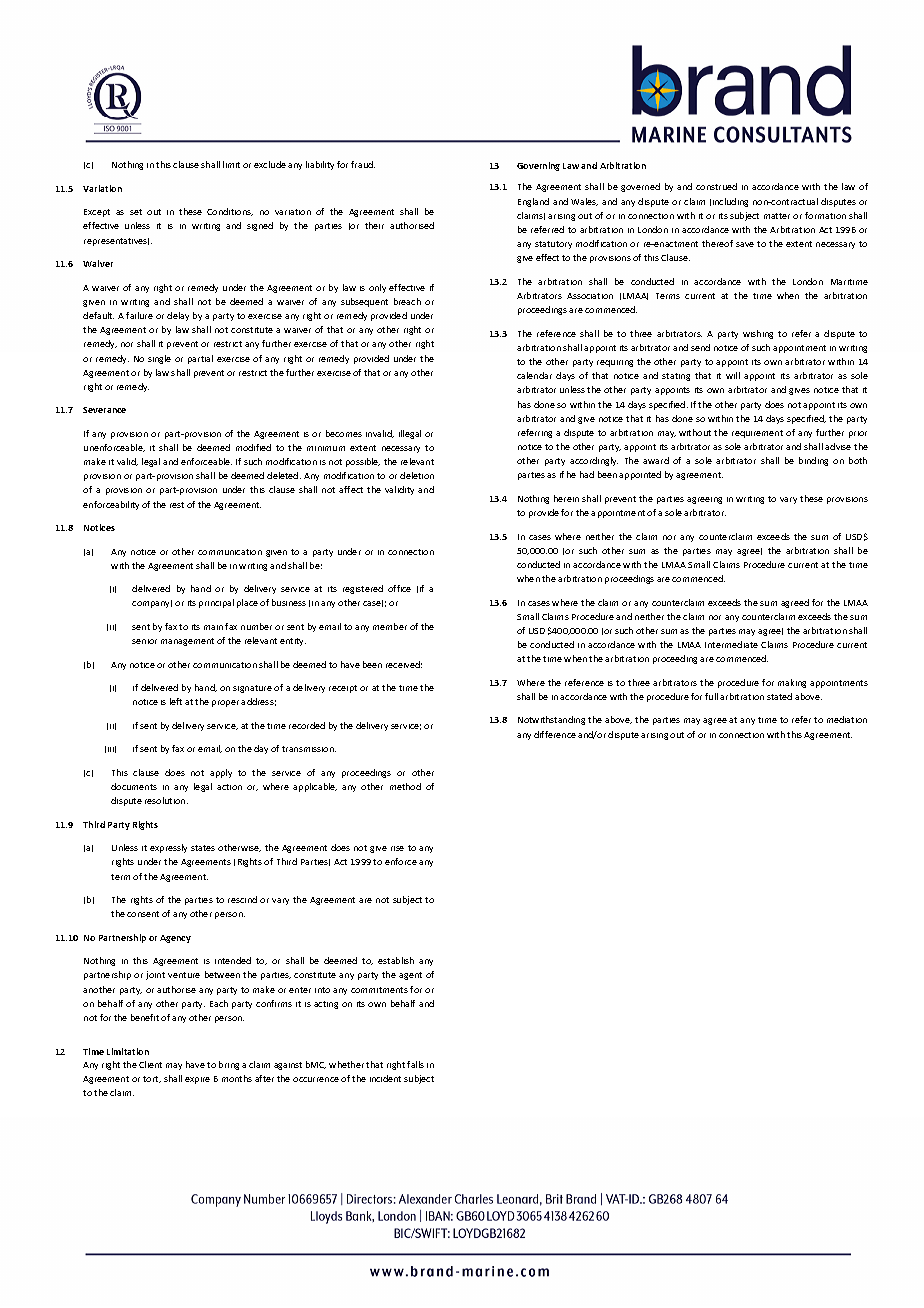 The height and width of the page is (1308, 924). What do you see at coordinates (533, 202) in the page?
I see `England` at bounding box center [533, 202].
